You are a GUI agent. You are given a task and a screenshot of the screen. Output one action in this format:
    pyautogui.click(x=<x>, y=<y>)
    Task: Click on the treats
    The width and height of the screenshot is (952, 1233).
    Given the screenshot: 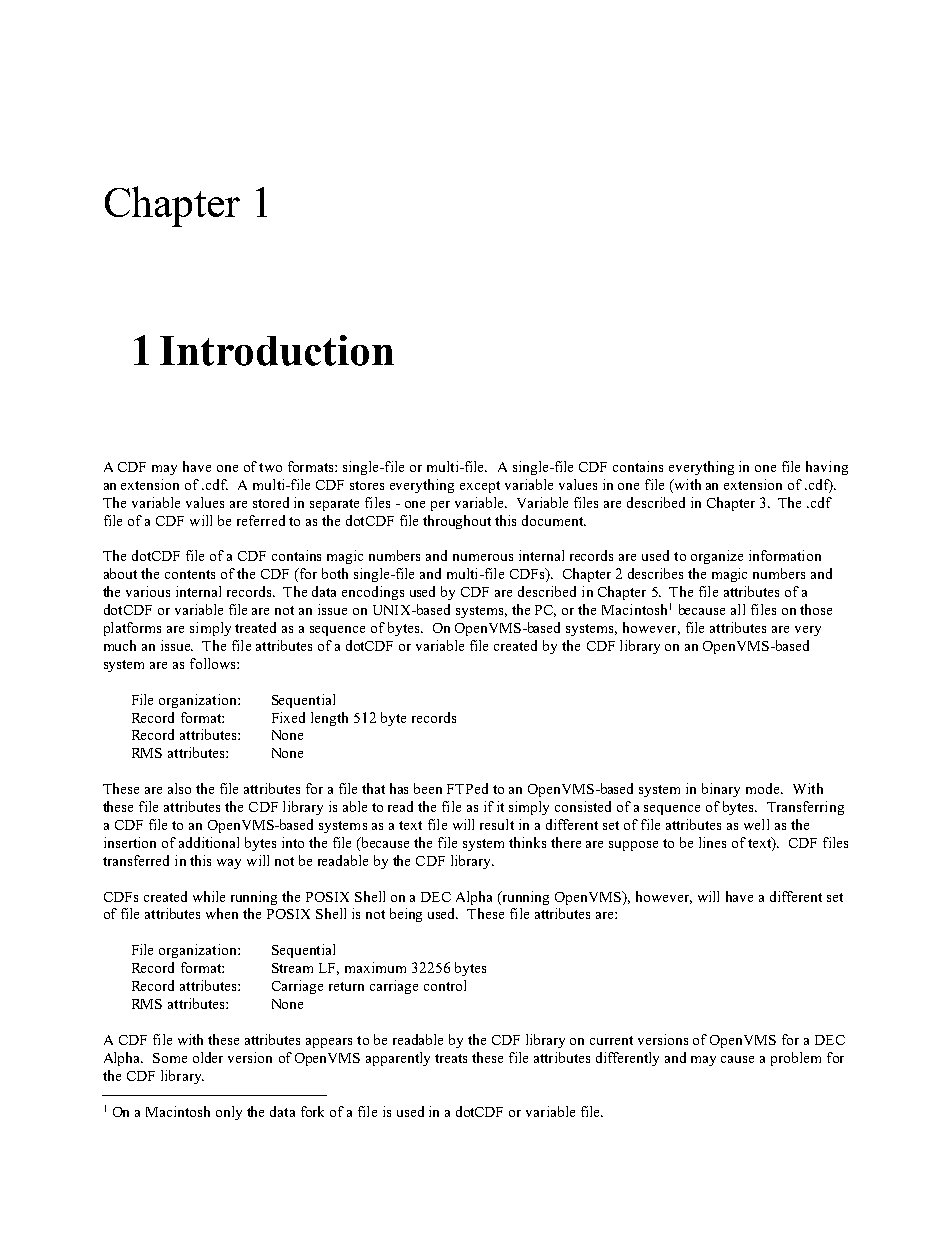 What is the action you would take?
    pyautogui.click(x=451, y=1058)
